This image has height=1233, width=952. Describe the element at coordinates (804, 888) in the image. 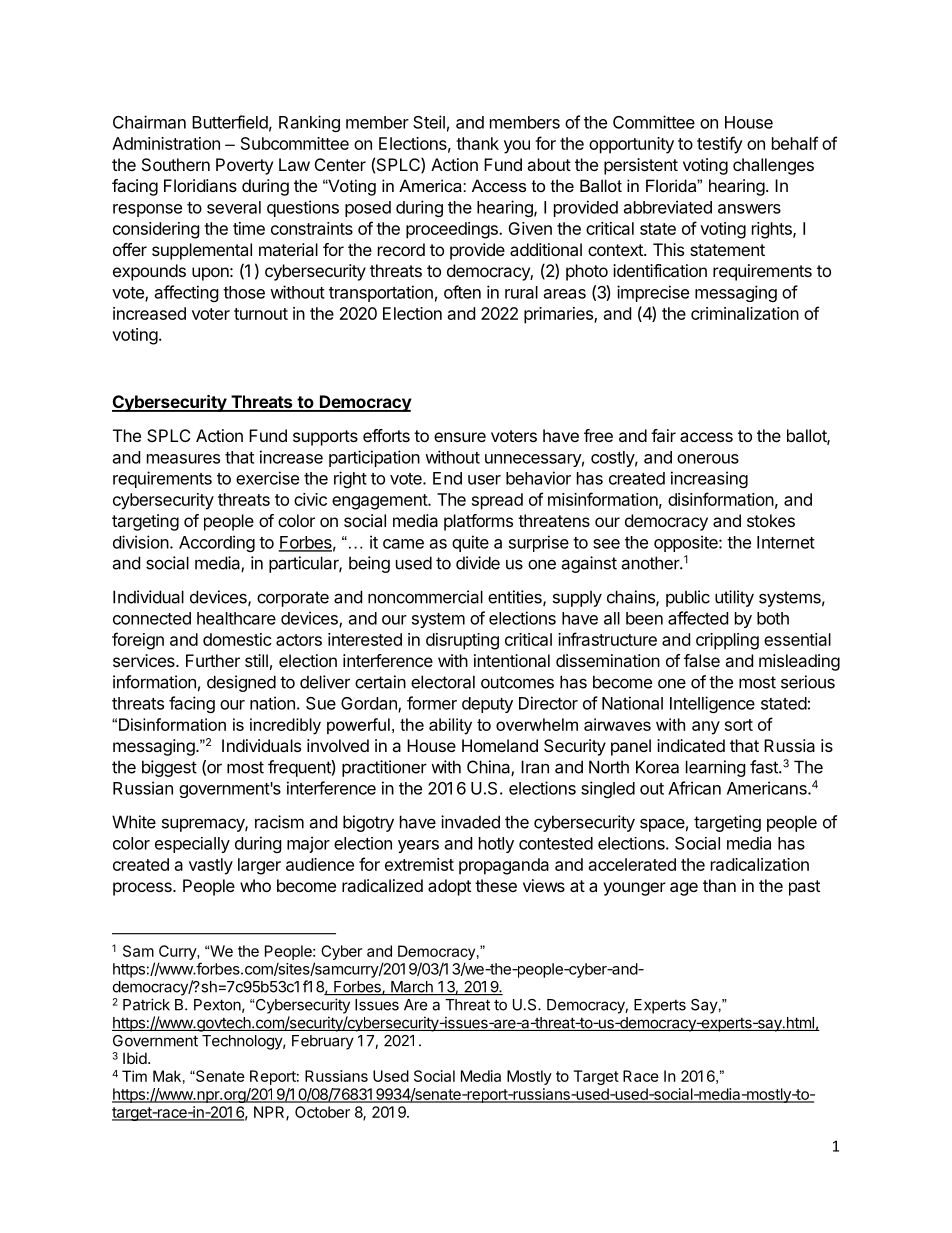

I see `past` at that location.
